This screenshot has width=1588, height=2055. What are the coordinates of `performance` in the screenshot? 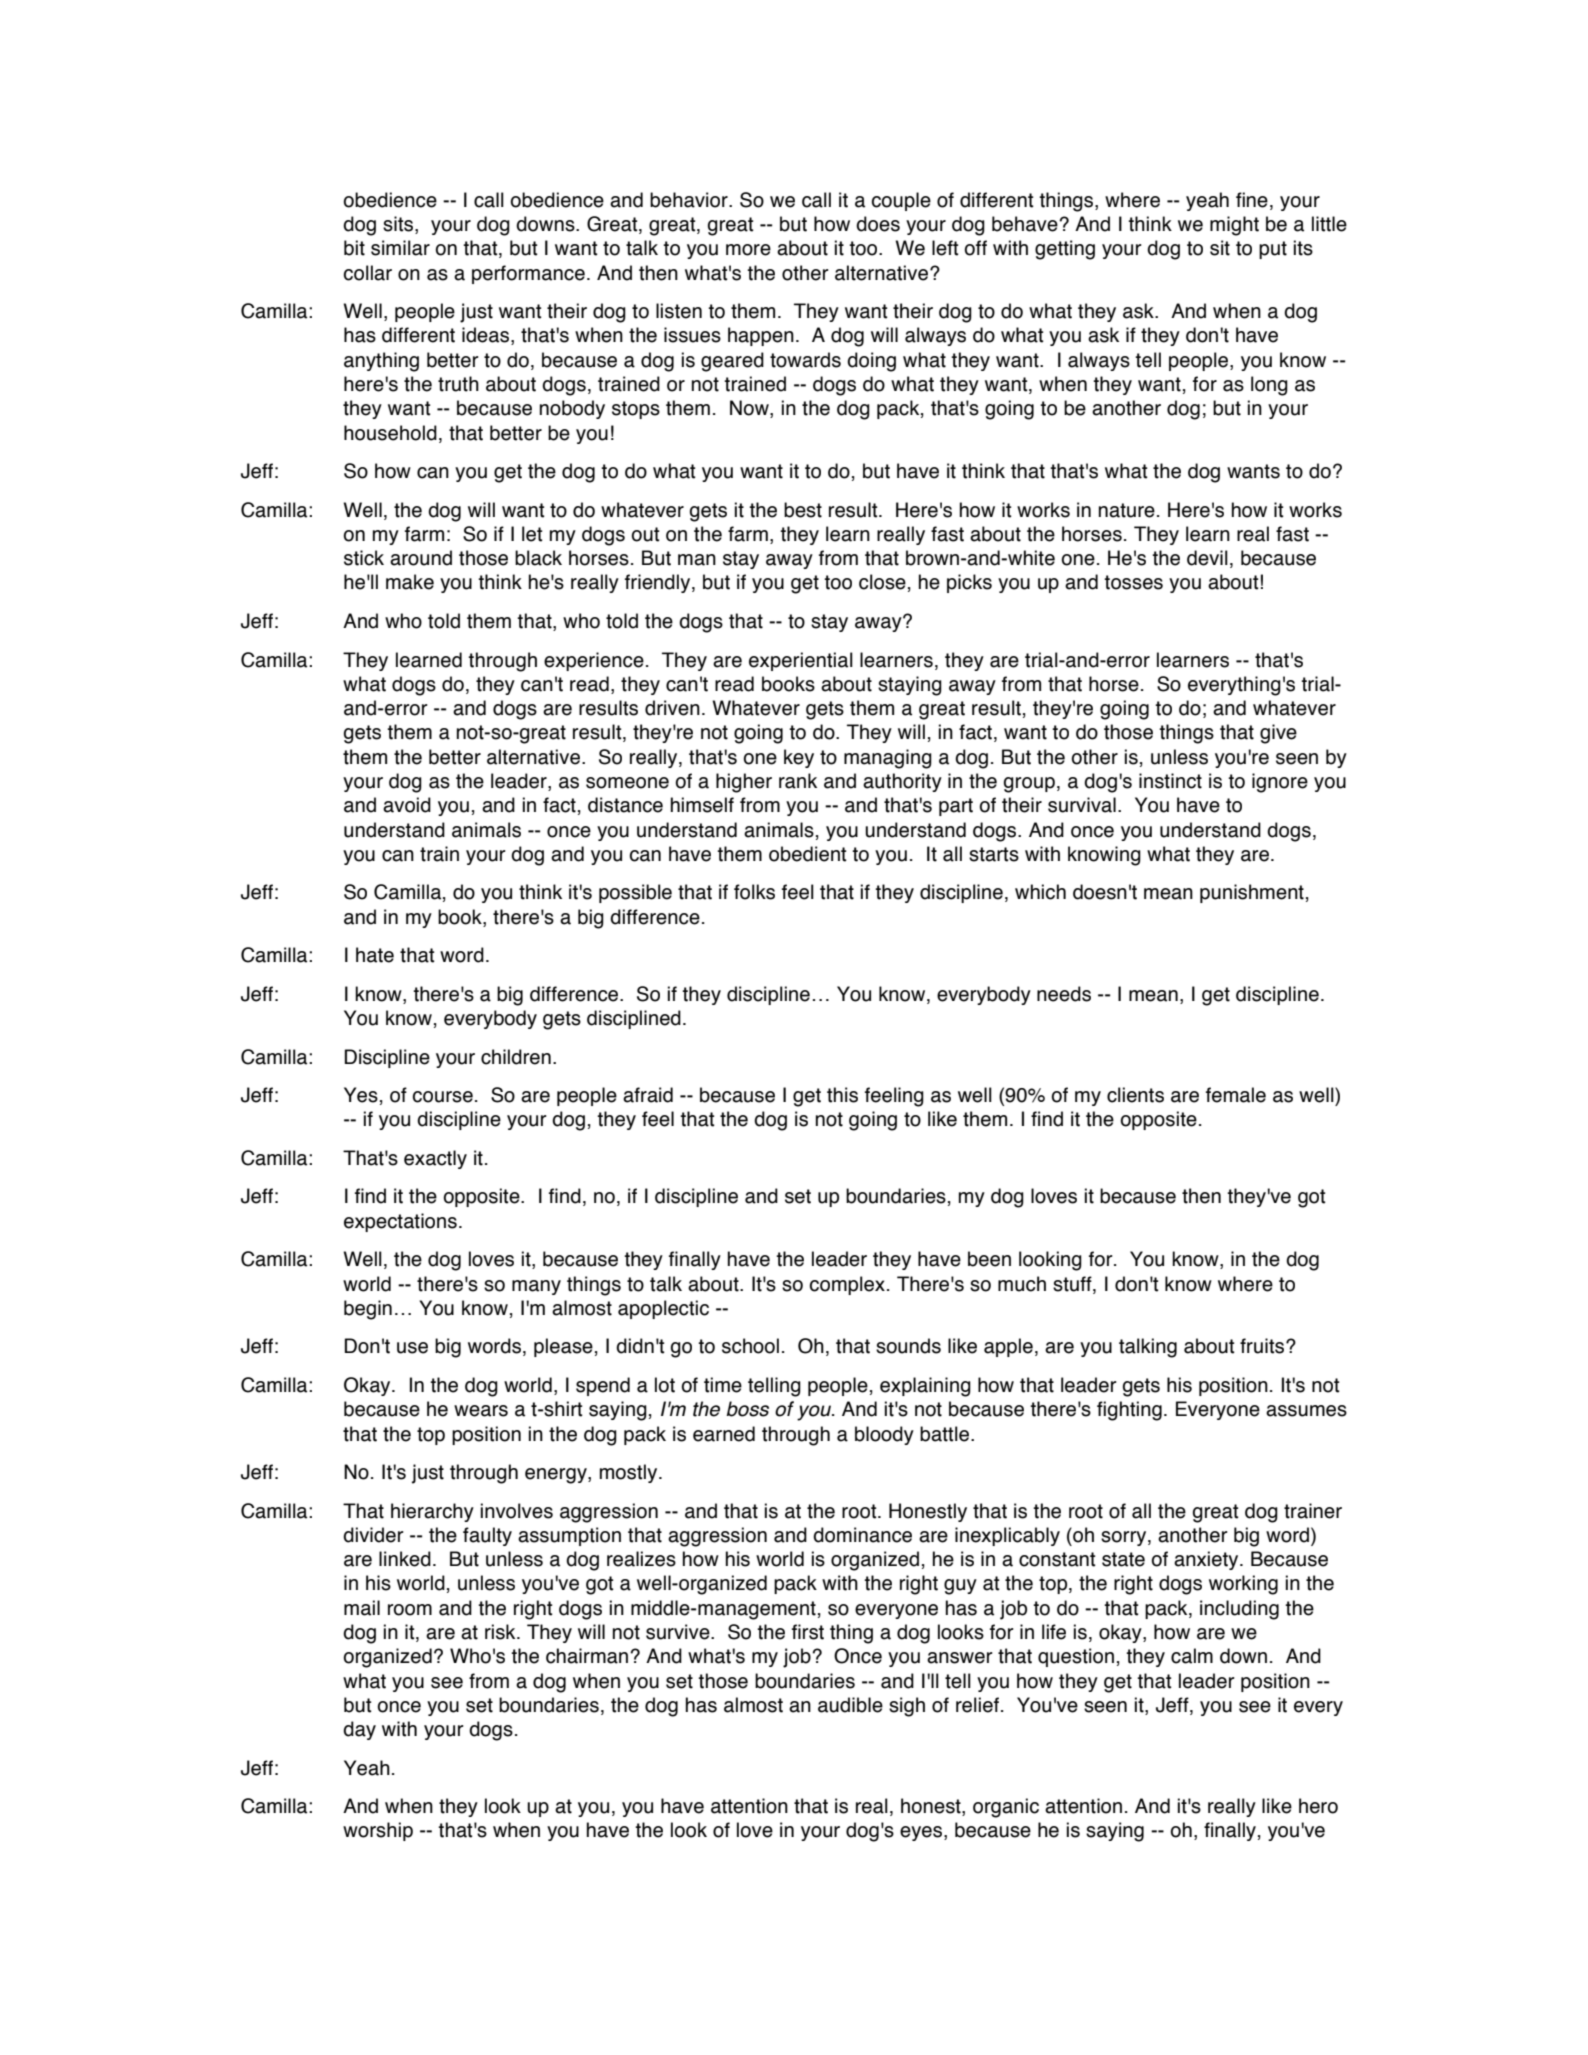 It's located at (528, 274).
